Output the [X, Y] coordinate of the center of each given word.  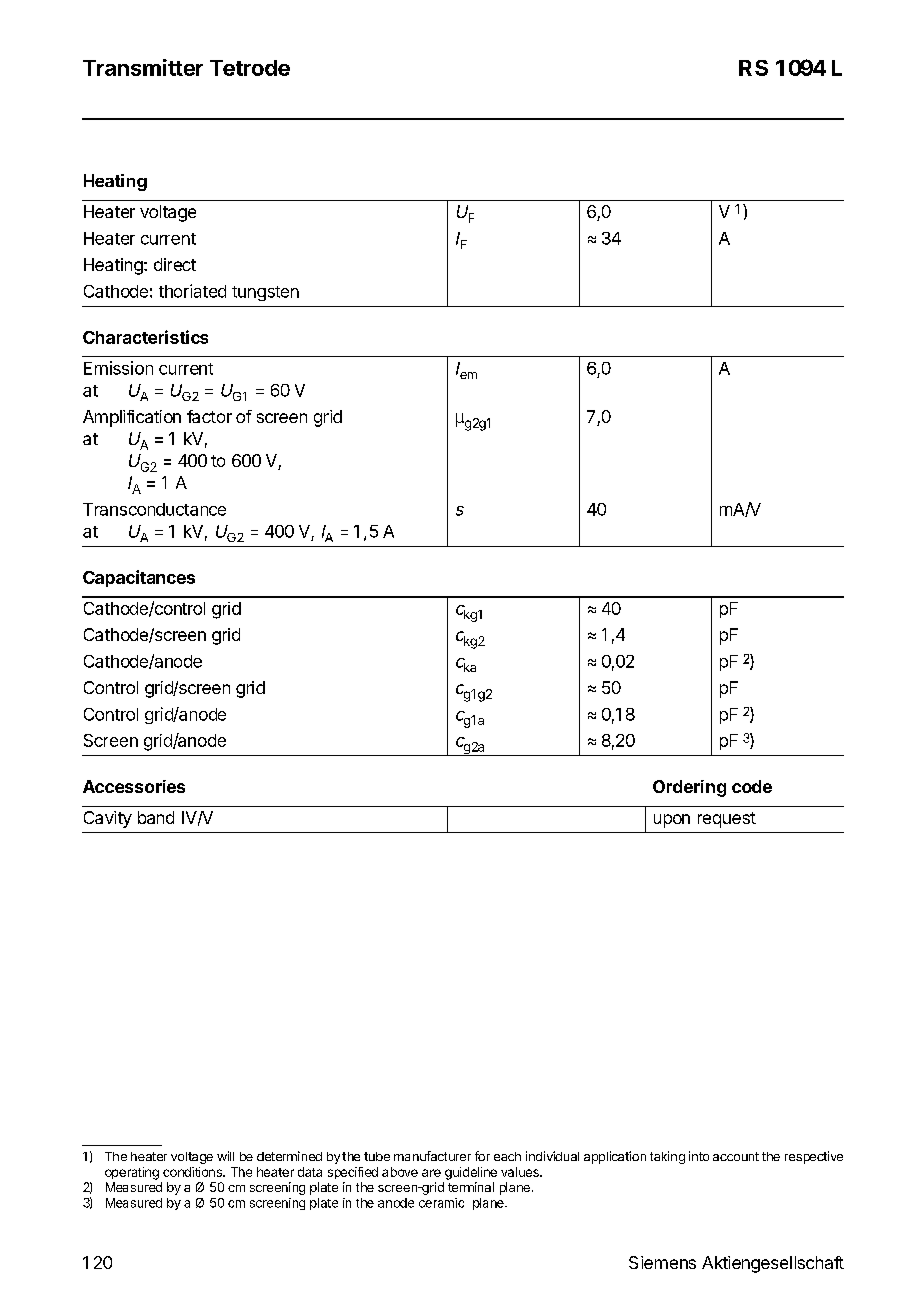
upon [672, 821]
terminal [471, 1187]
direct [175, 264]
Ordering [689, 788]
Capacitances [139, 578]
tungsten [265, 293]
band [156, 817]
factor [209, 416]
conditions [193, 1172]
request [727, 820]
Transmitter [143, 67]
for [482, 1156]
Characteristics [145, 337]
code [752, 786]
